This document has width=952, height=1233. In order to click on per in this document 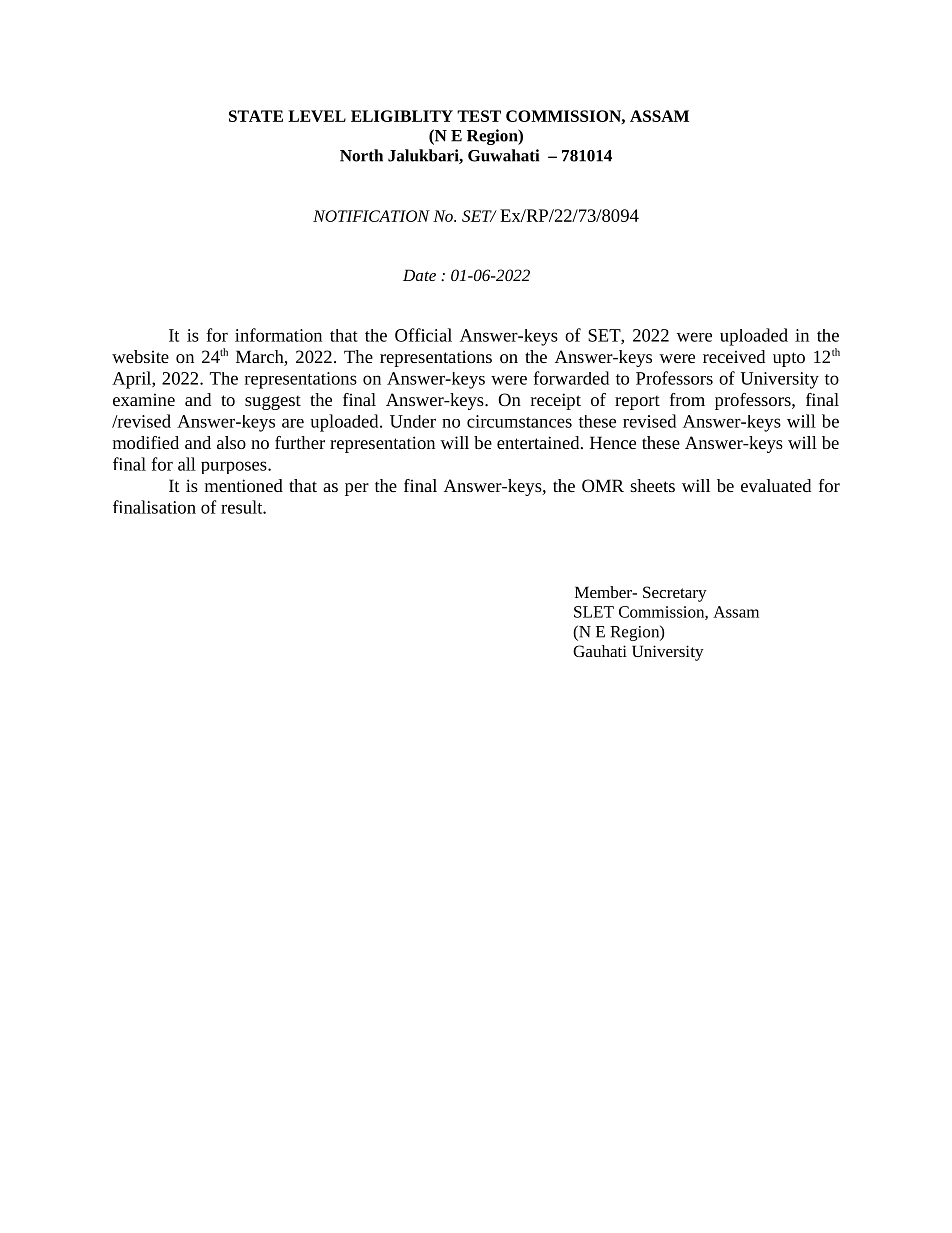, I will do `click(357, 489)`.
